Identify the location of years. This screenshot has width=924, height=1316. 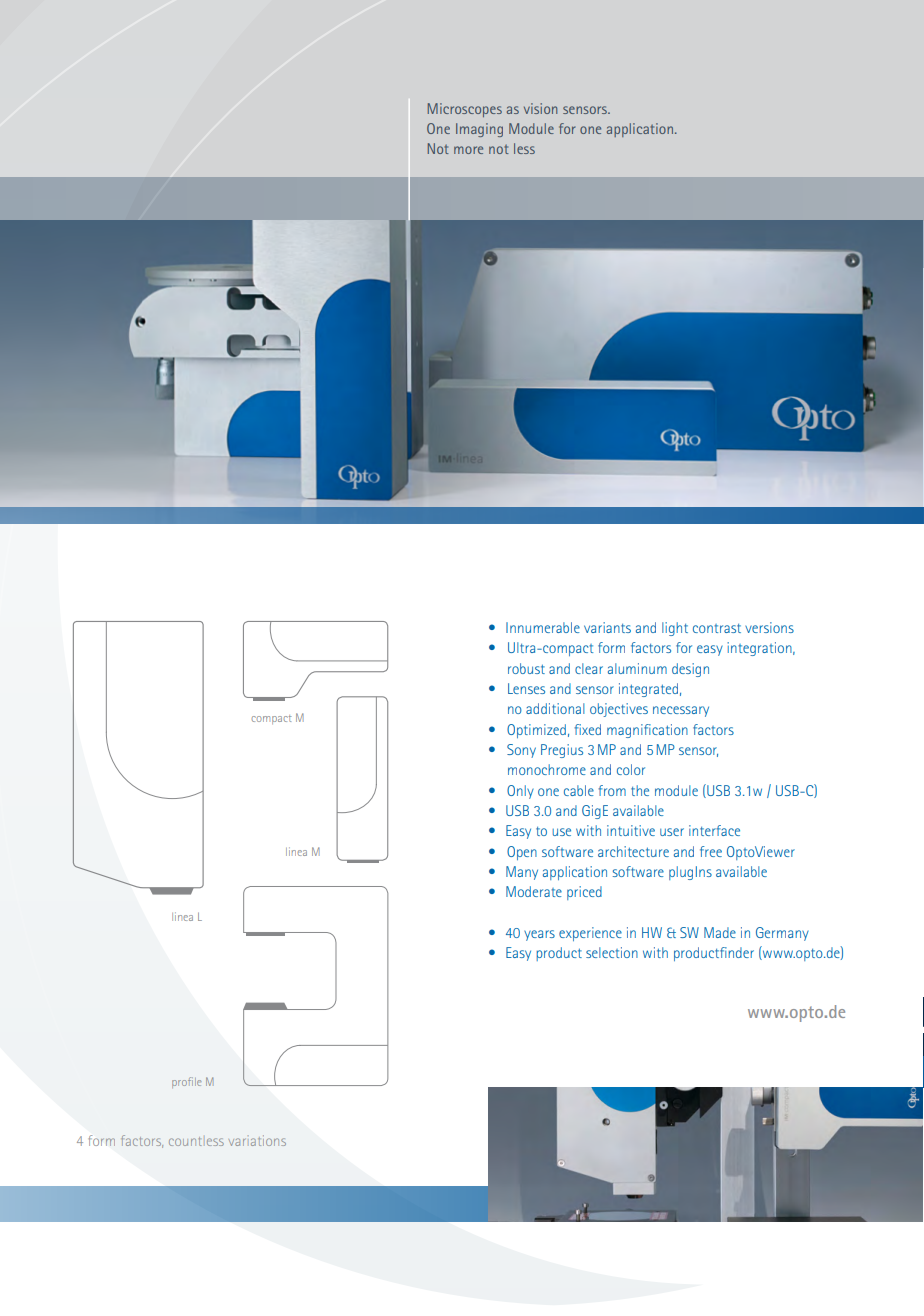
(539, 935).
